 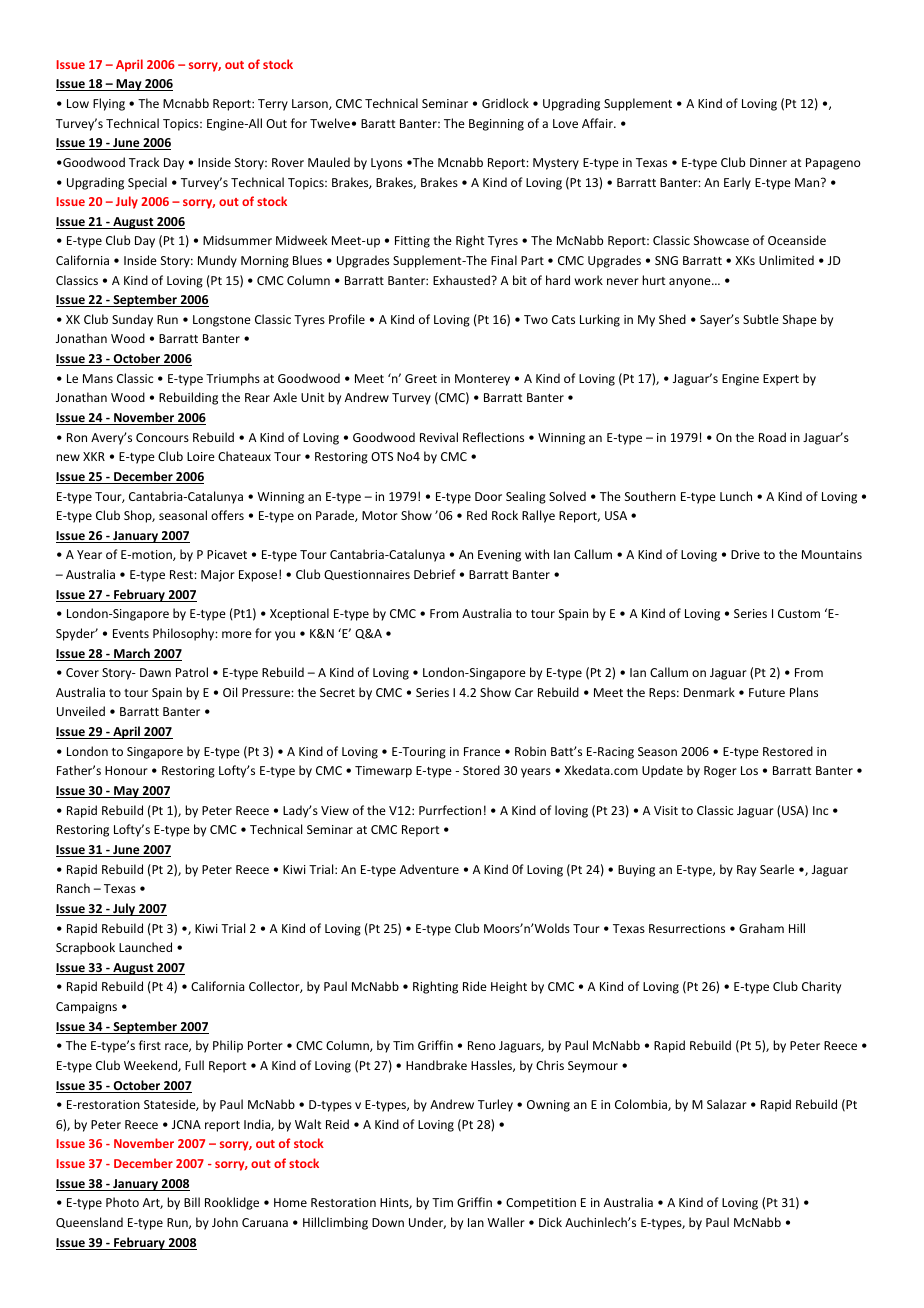 What do you see at coordinates (192, 1202) in the screenshot?
I see `Bill` at bounding box center [192, 1202].
